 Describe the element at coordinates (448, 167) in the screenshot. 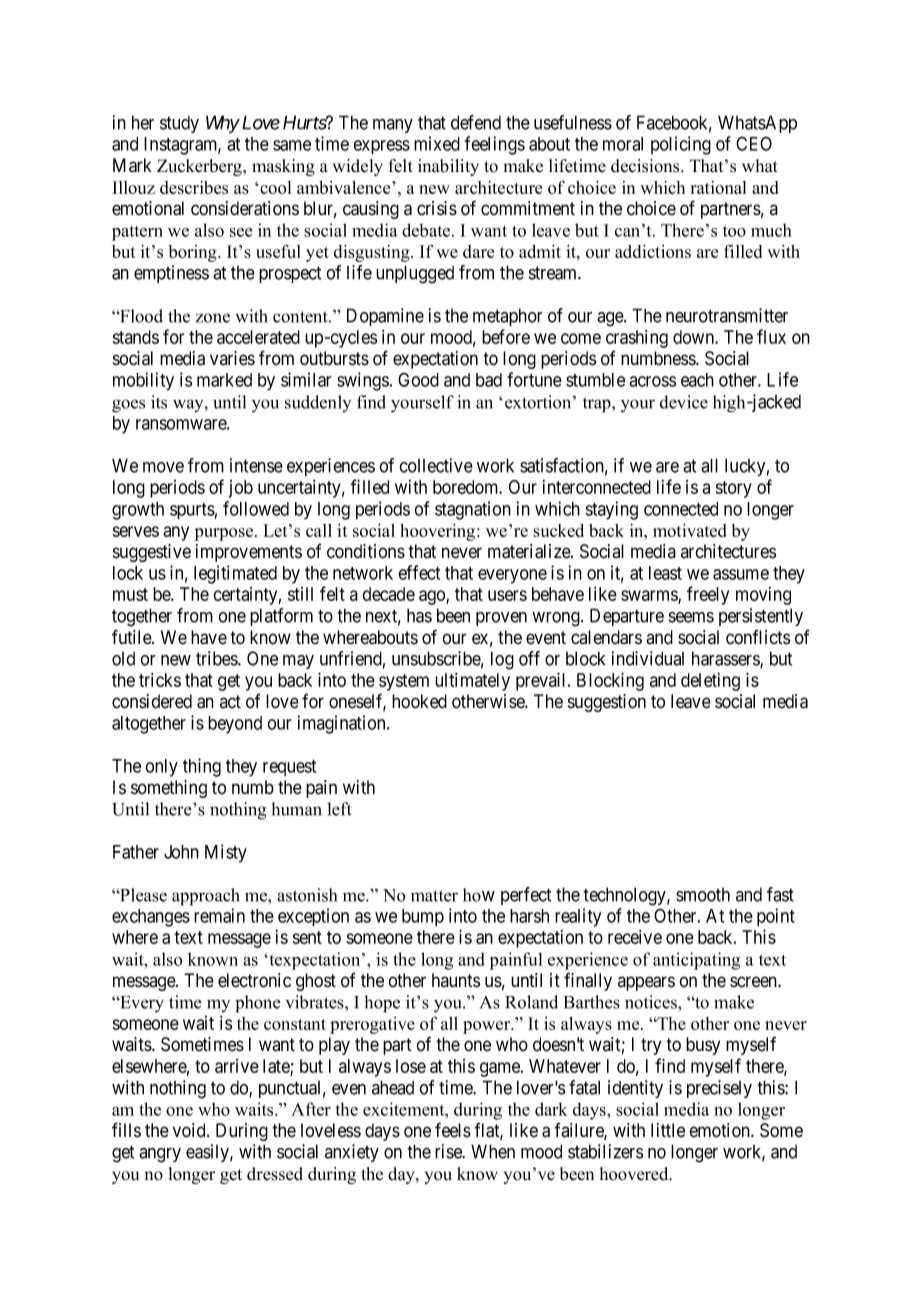

I see `inability` at that location.
